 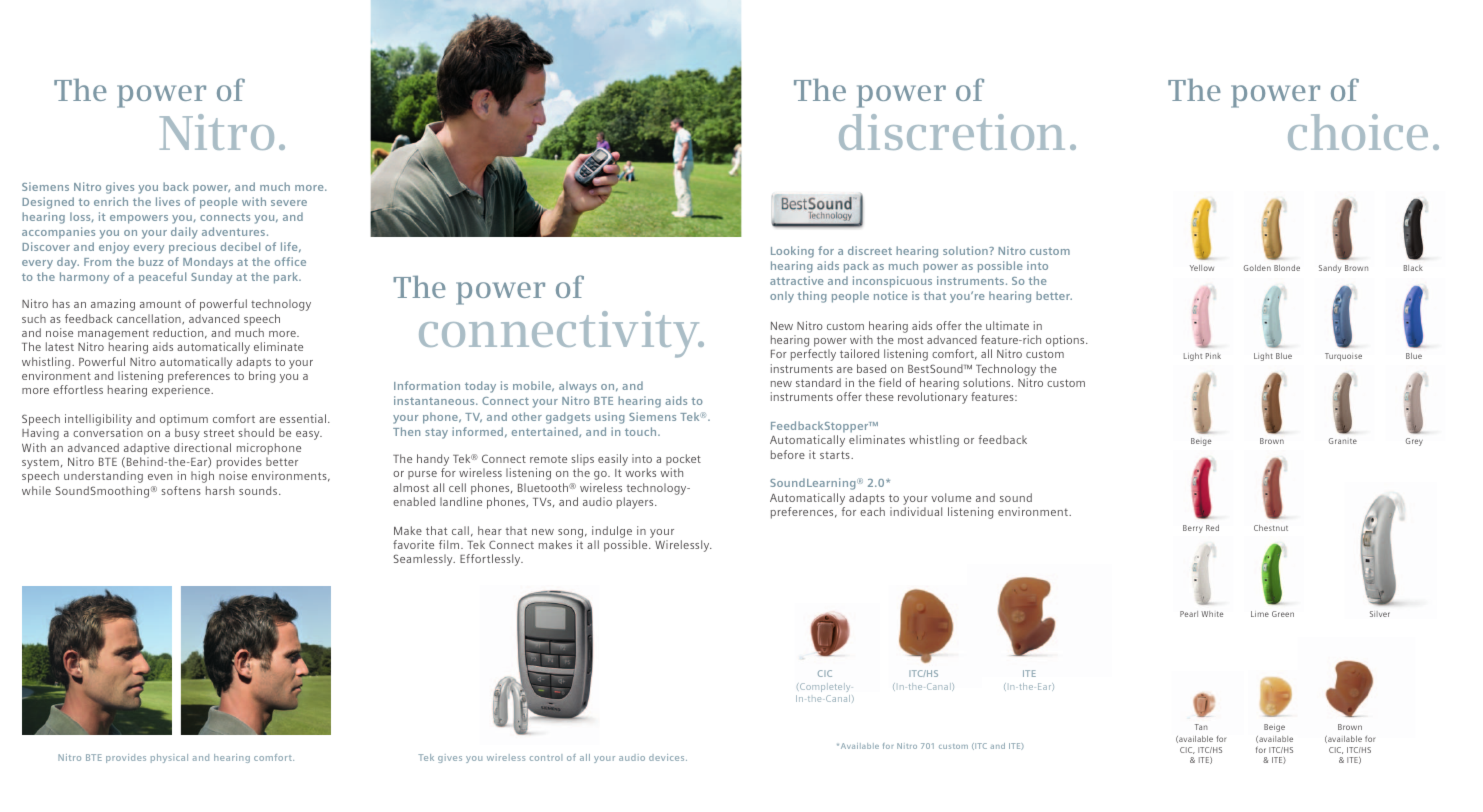 I want to click on indulge, so click(x=612, y=532).
